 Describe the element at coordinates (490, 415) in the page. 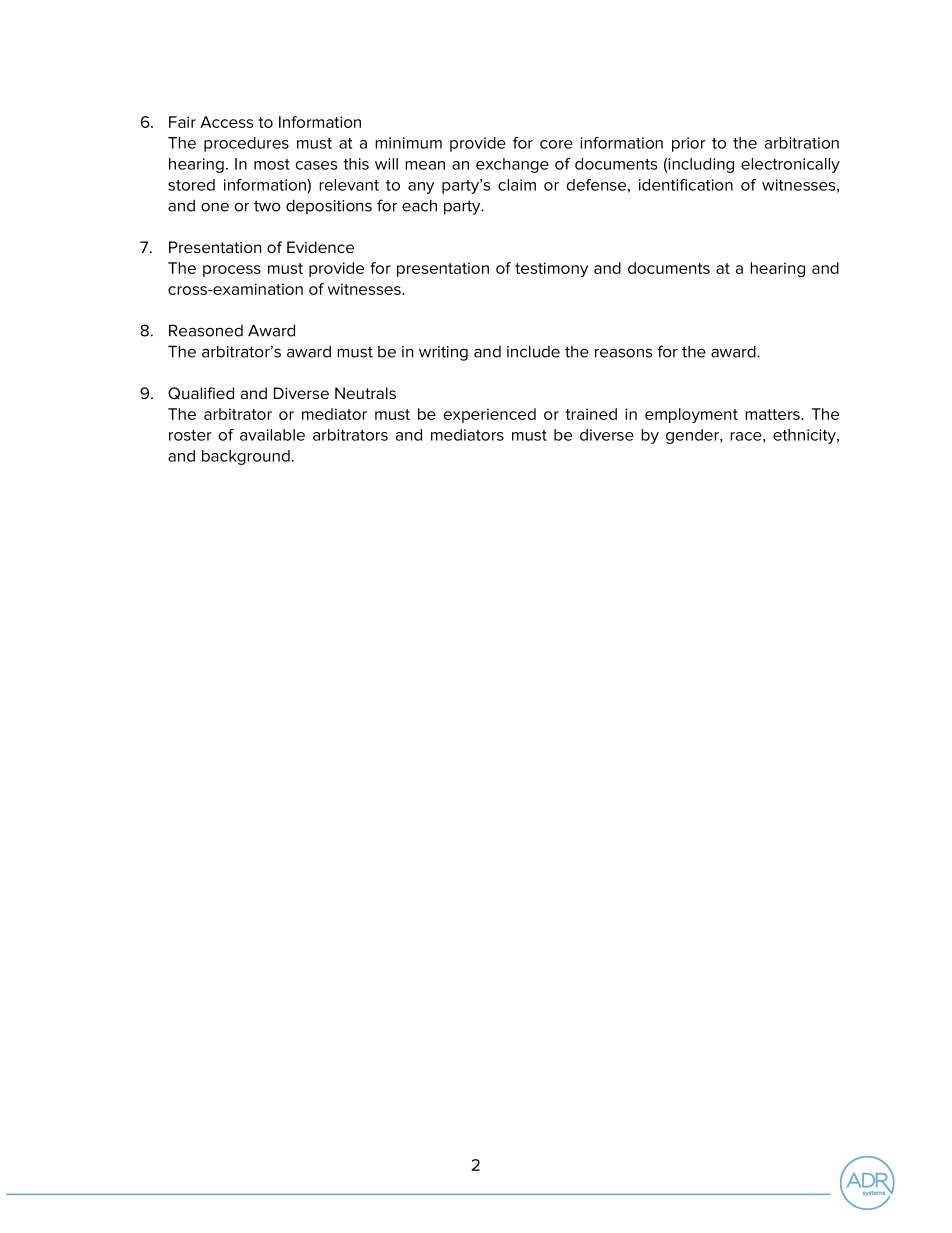

I see `experienced` at that location.
